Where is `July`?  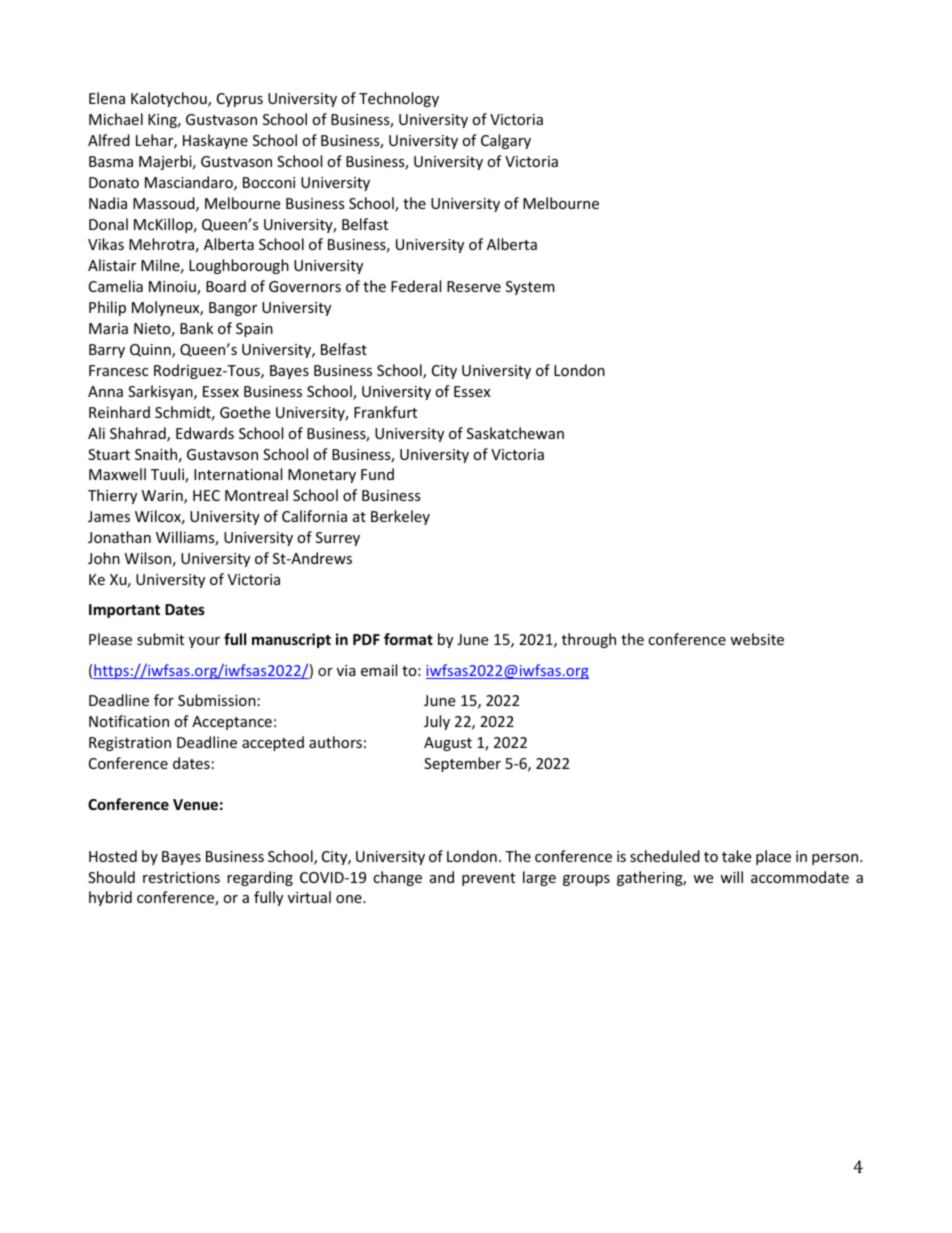
July is located at coordinates (437, 722).
